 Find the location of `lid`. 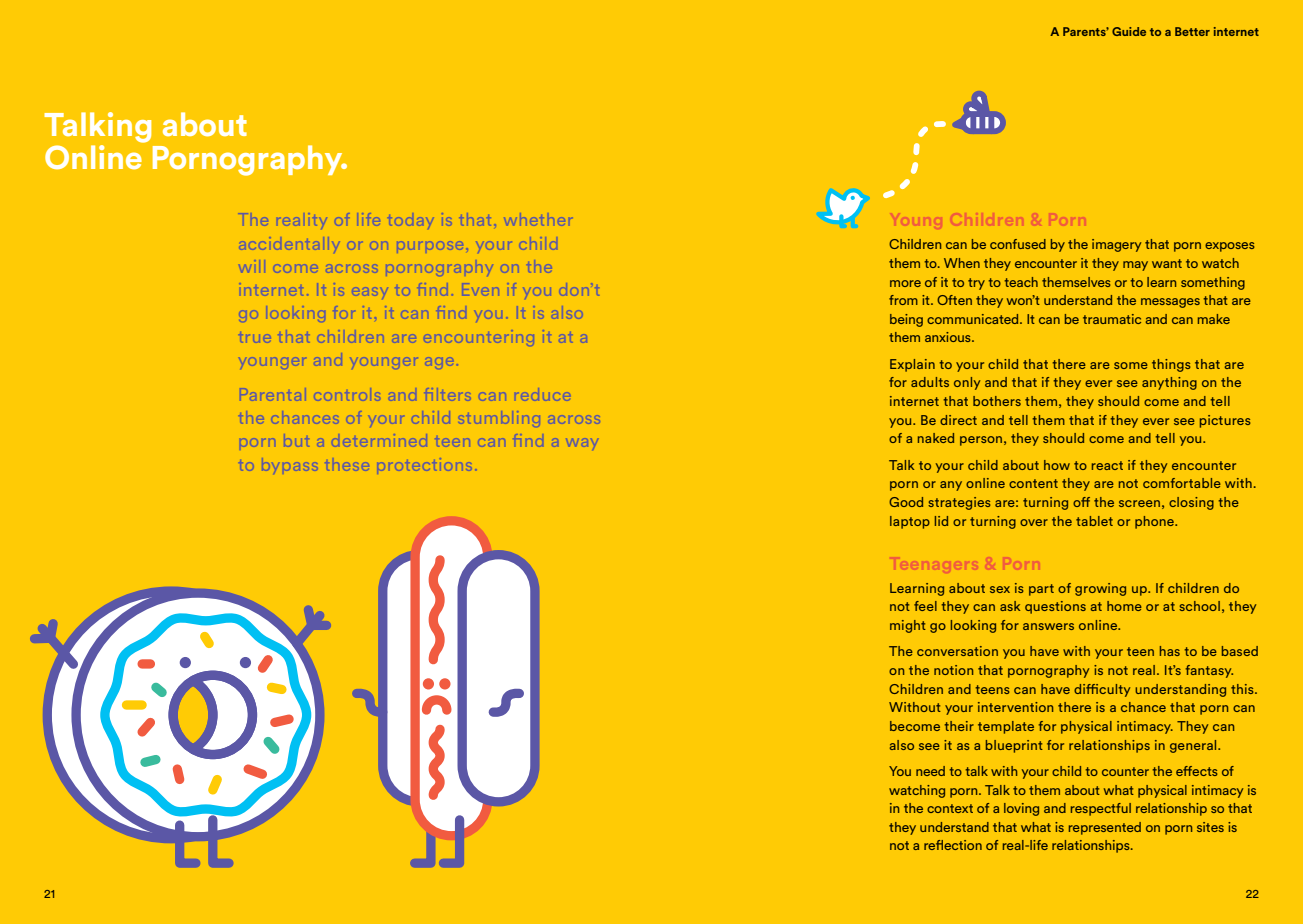

lid is located at coordinates (941, 521).
